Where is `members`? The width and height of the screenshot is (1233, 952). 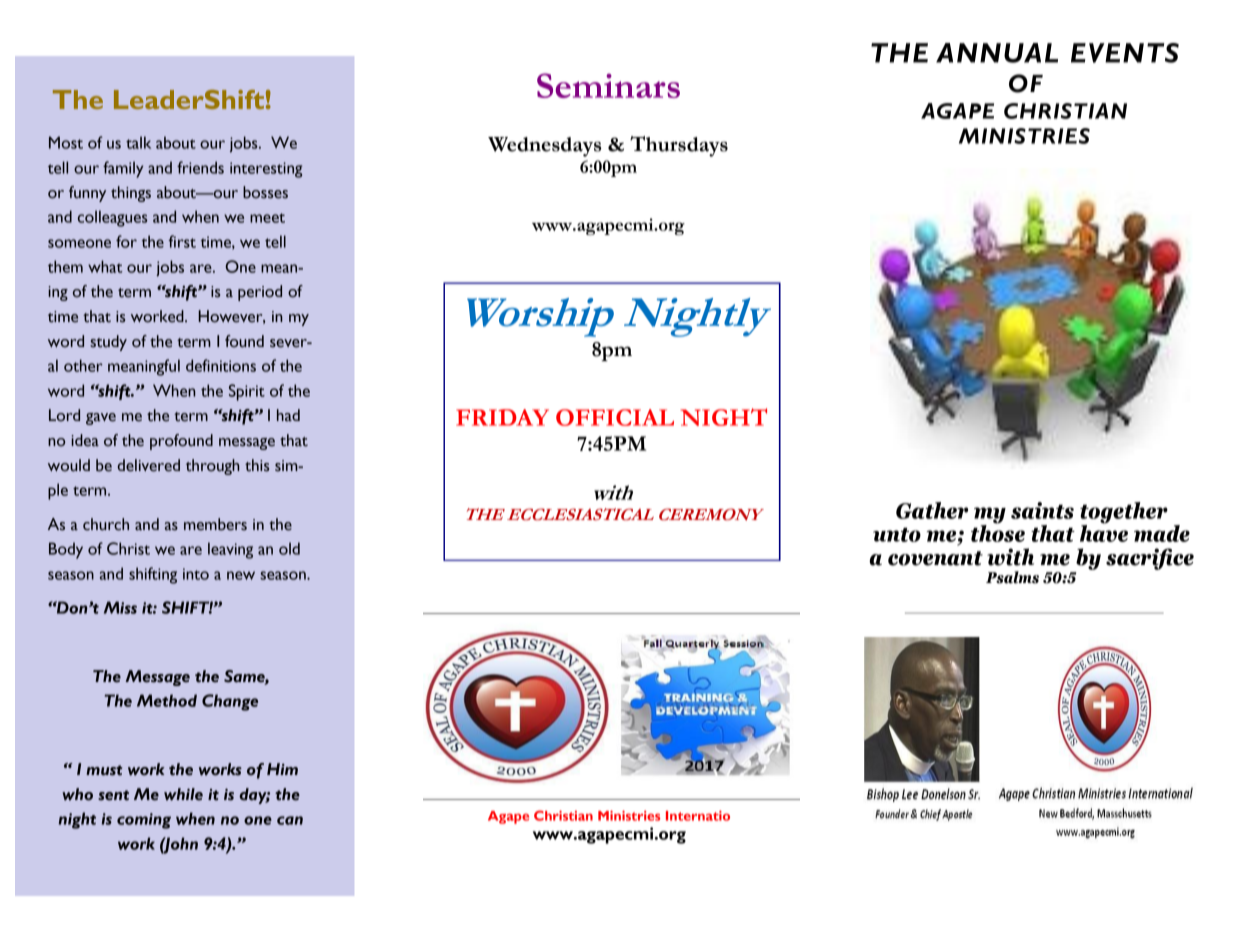
members is located at coordinates (215, 524).
